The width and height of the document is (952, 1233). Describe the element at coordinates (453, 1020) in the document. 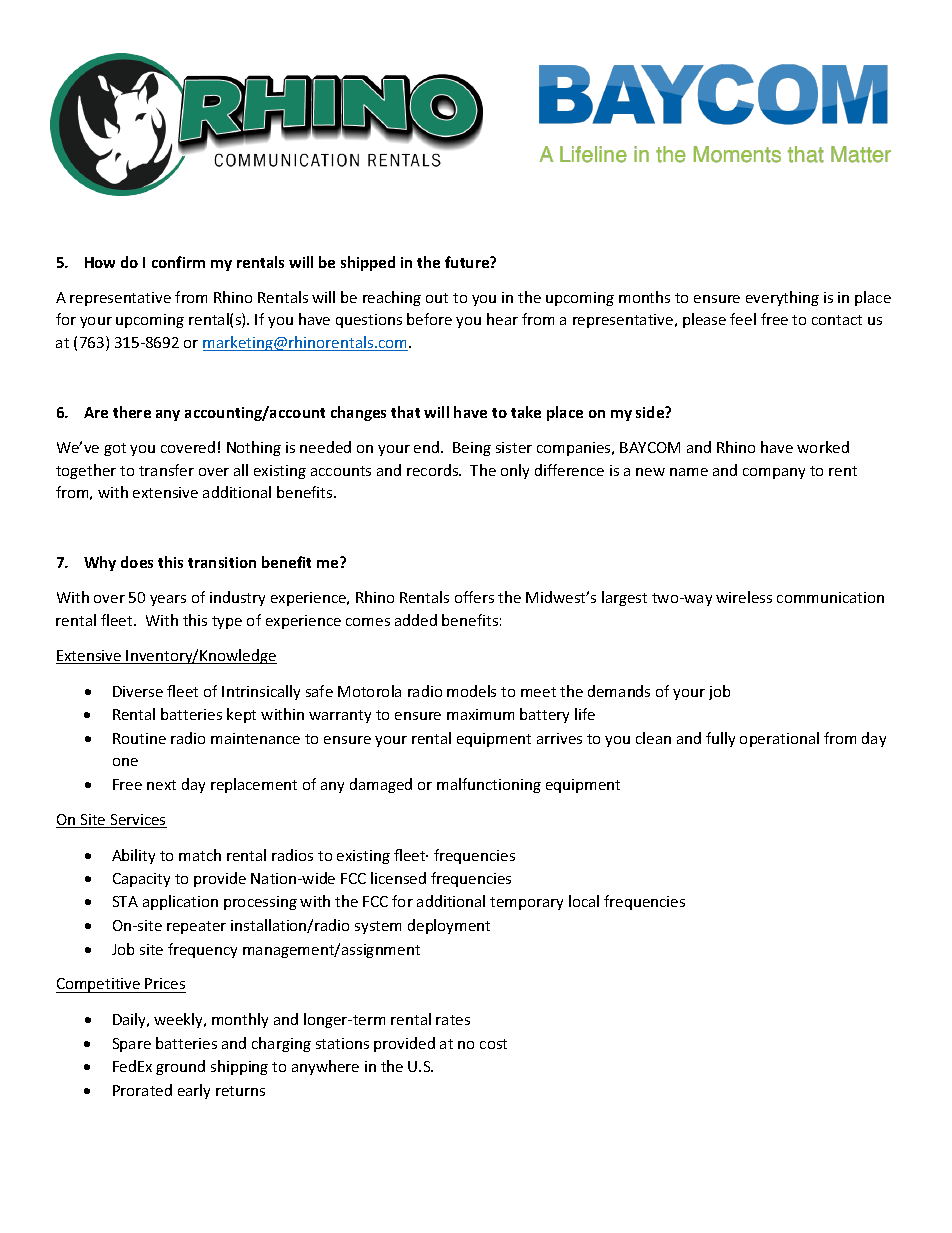

I see `rates` at that location.
